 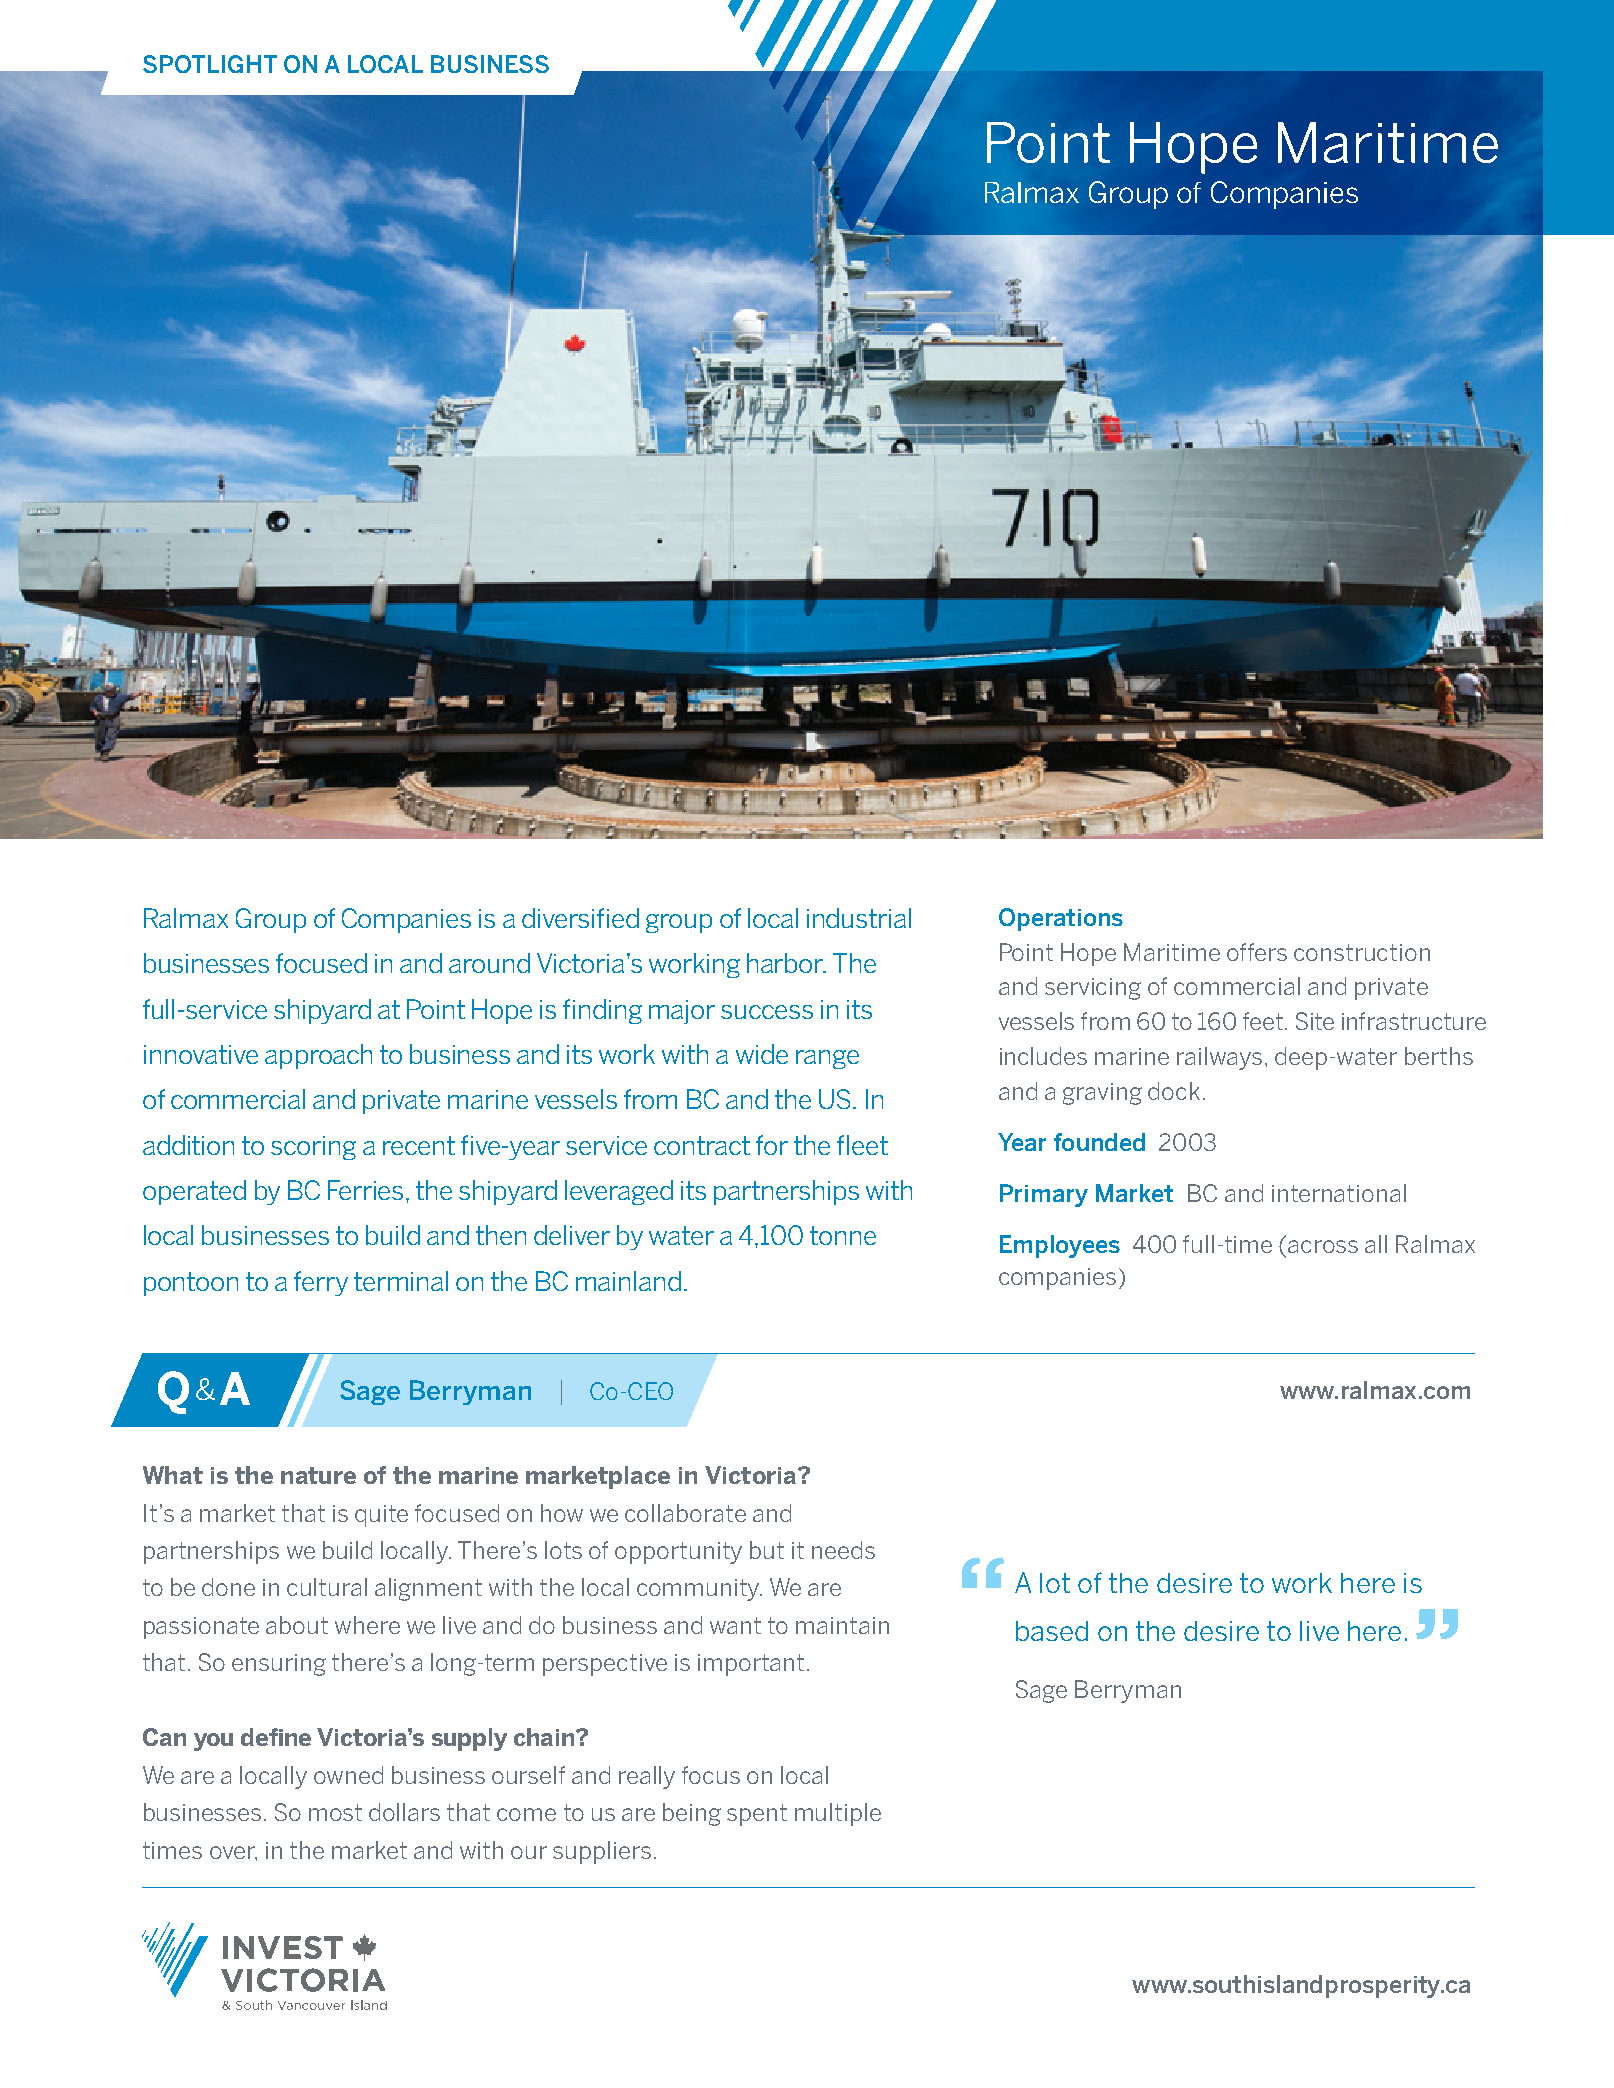 What do you see at coordinates (859, 918) in the screenshot?
I see `industrial` at bounding box center [859, 918].
